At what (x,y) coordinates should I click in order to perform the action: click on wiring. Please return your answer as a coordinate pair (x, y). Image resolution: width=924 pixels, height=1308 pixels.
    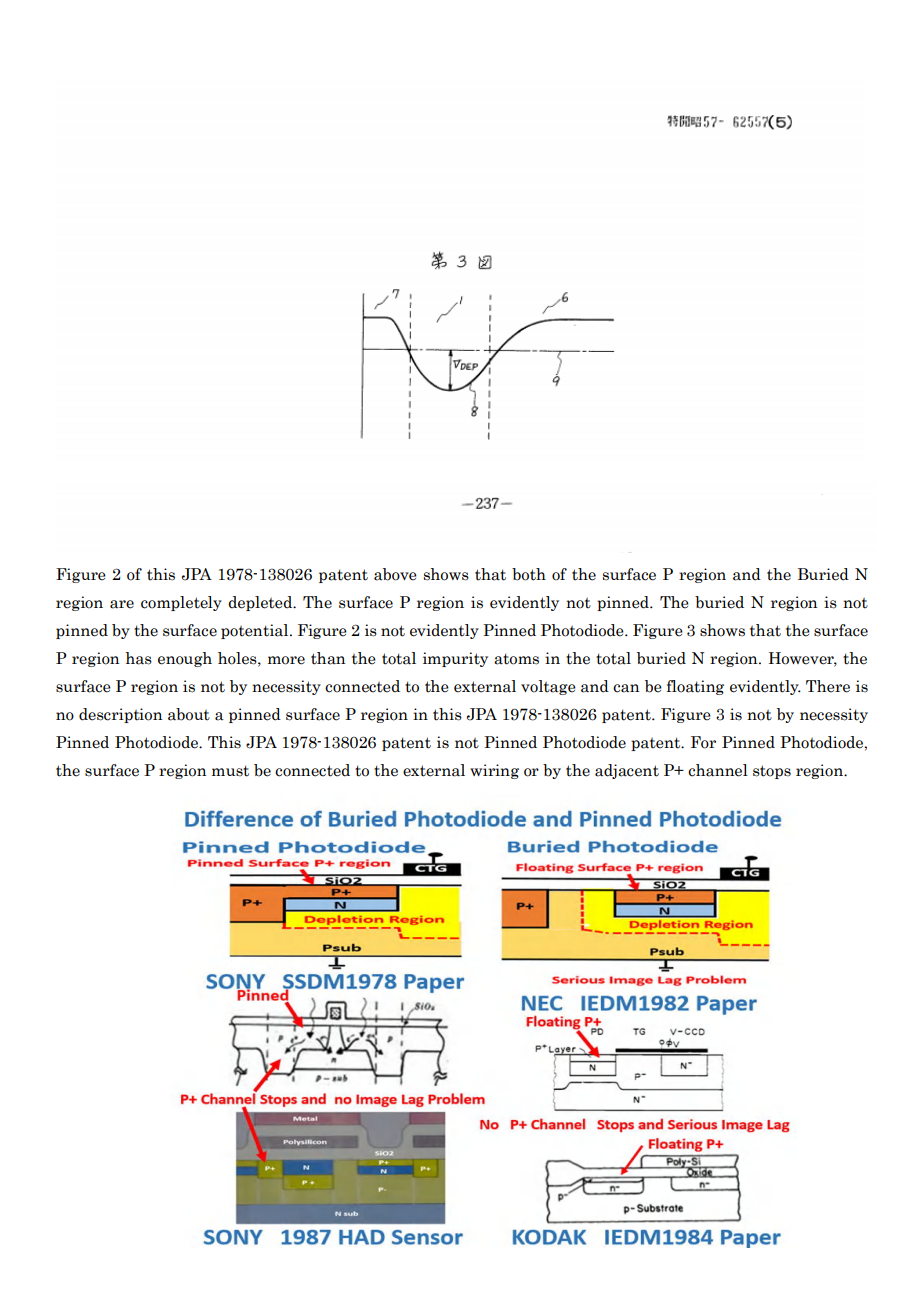
    Looking at the image, I should click on (494, 771).
